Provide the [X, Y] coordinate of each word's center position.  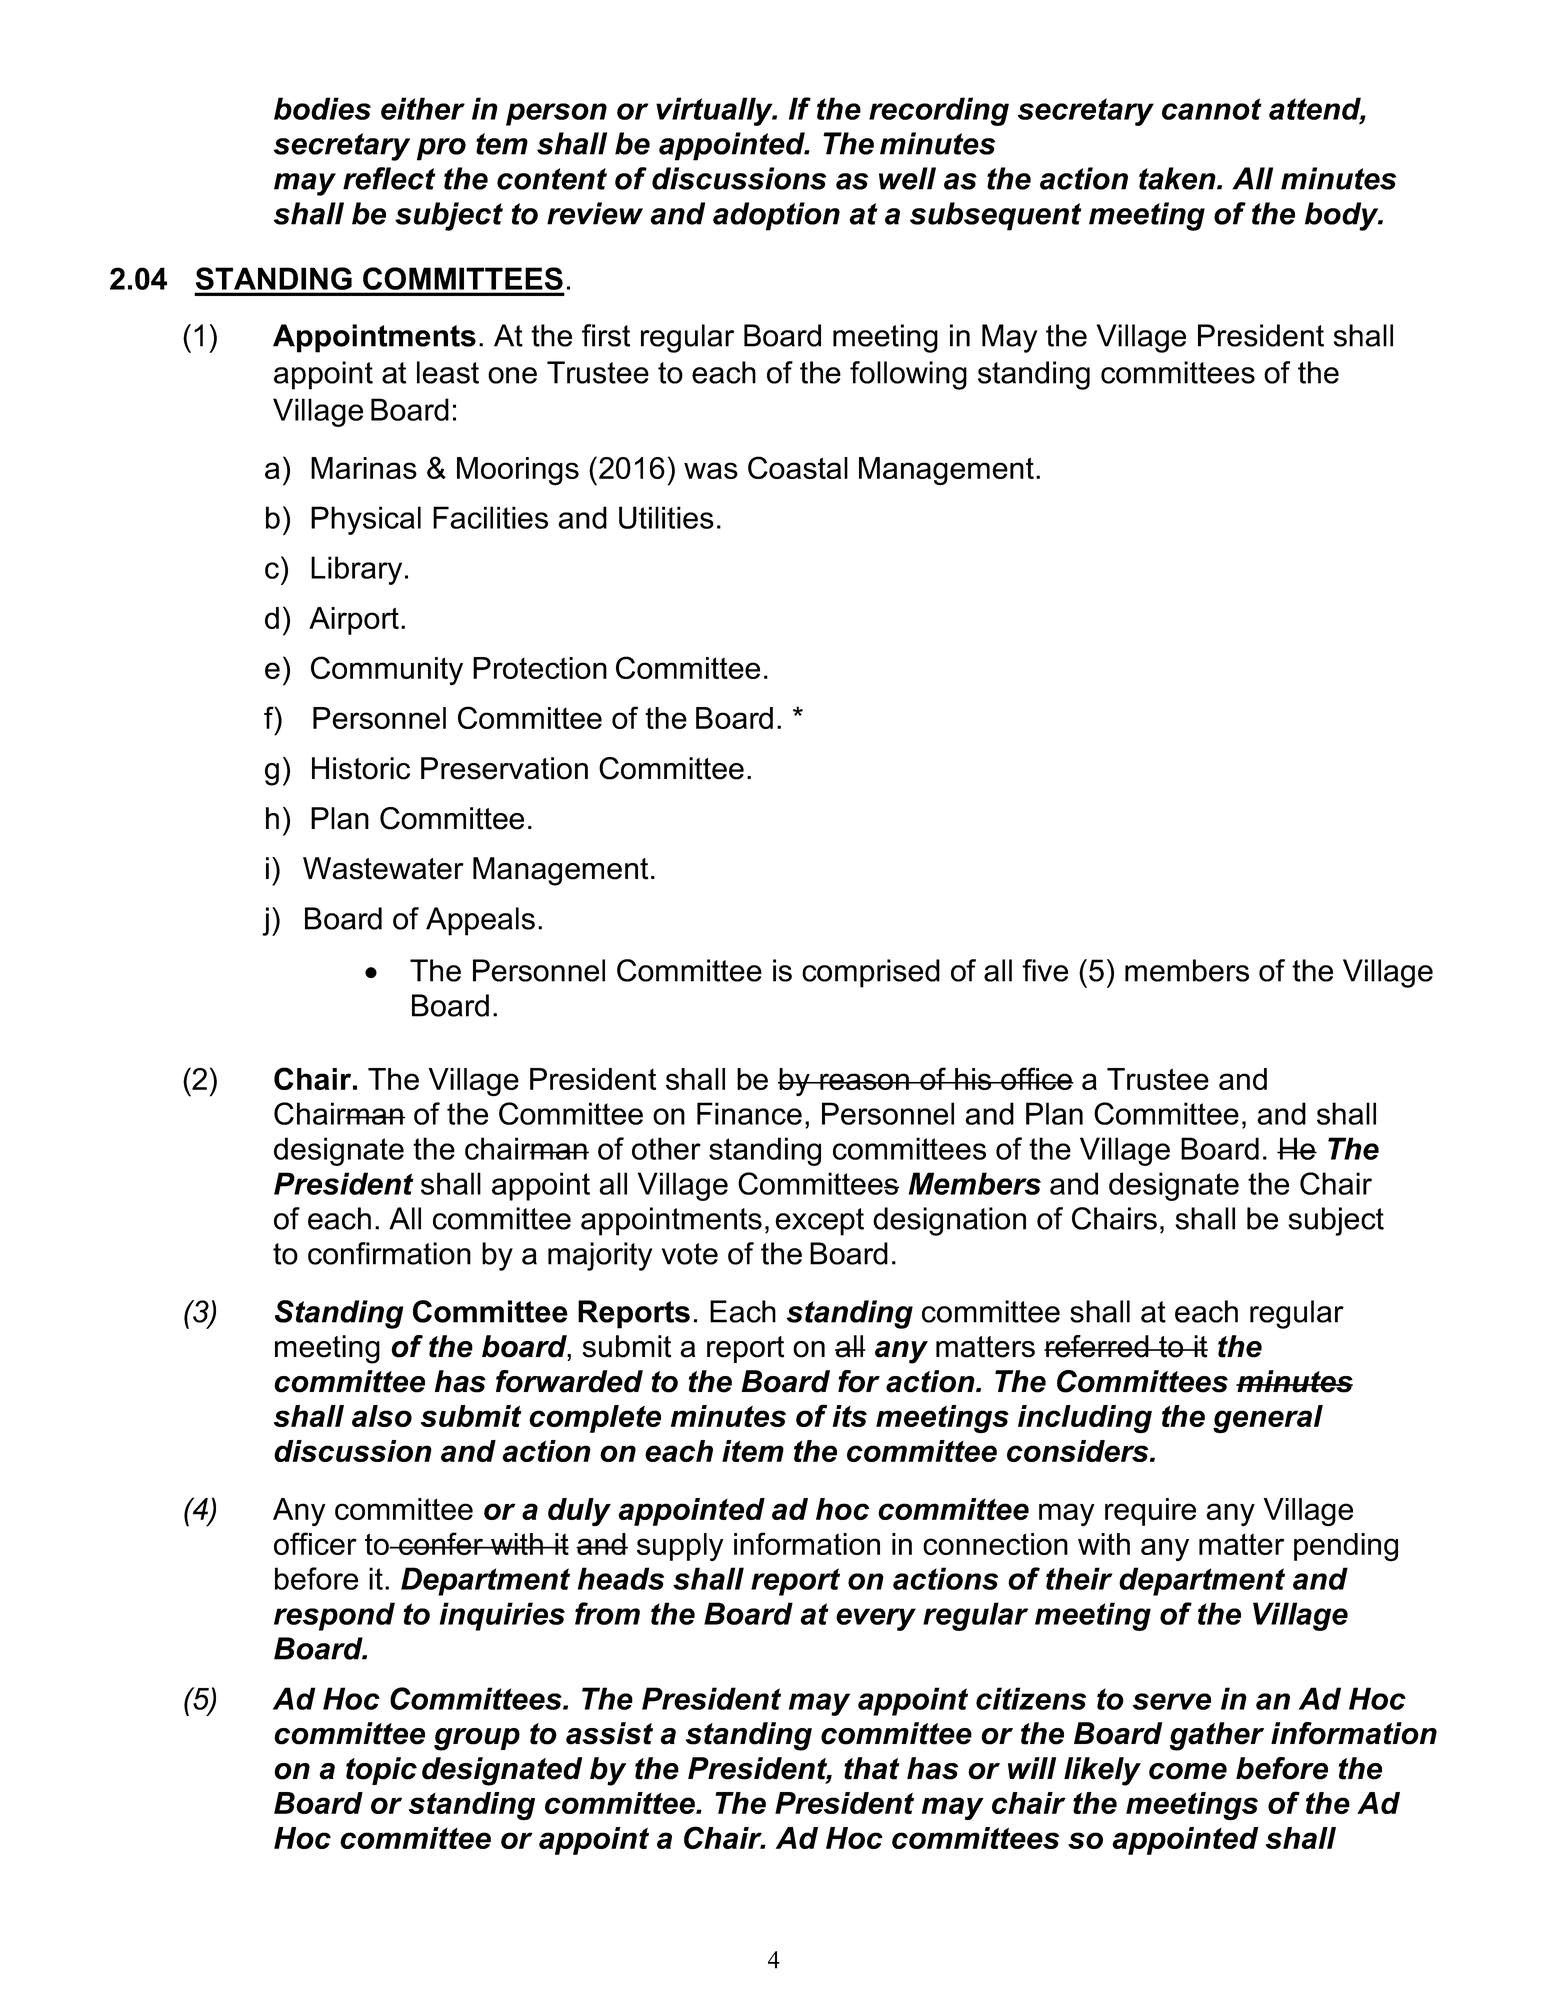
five [1045, 970]
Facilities [490, 517]
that [872, 1768]
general [1268, 1419]
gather [1217, 1736]
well [907, 178]
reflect [389, 178]
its [850, 1416]
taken [1178, 178]
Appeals [480, 921]
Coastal [798, 467]
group [477, 1739]
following [908, 375]
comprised [871, 973]
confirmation [389, 1253]
